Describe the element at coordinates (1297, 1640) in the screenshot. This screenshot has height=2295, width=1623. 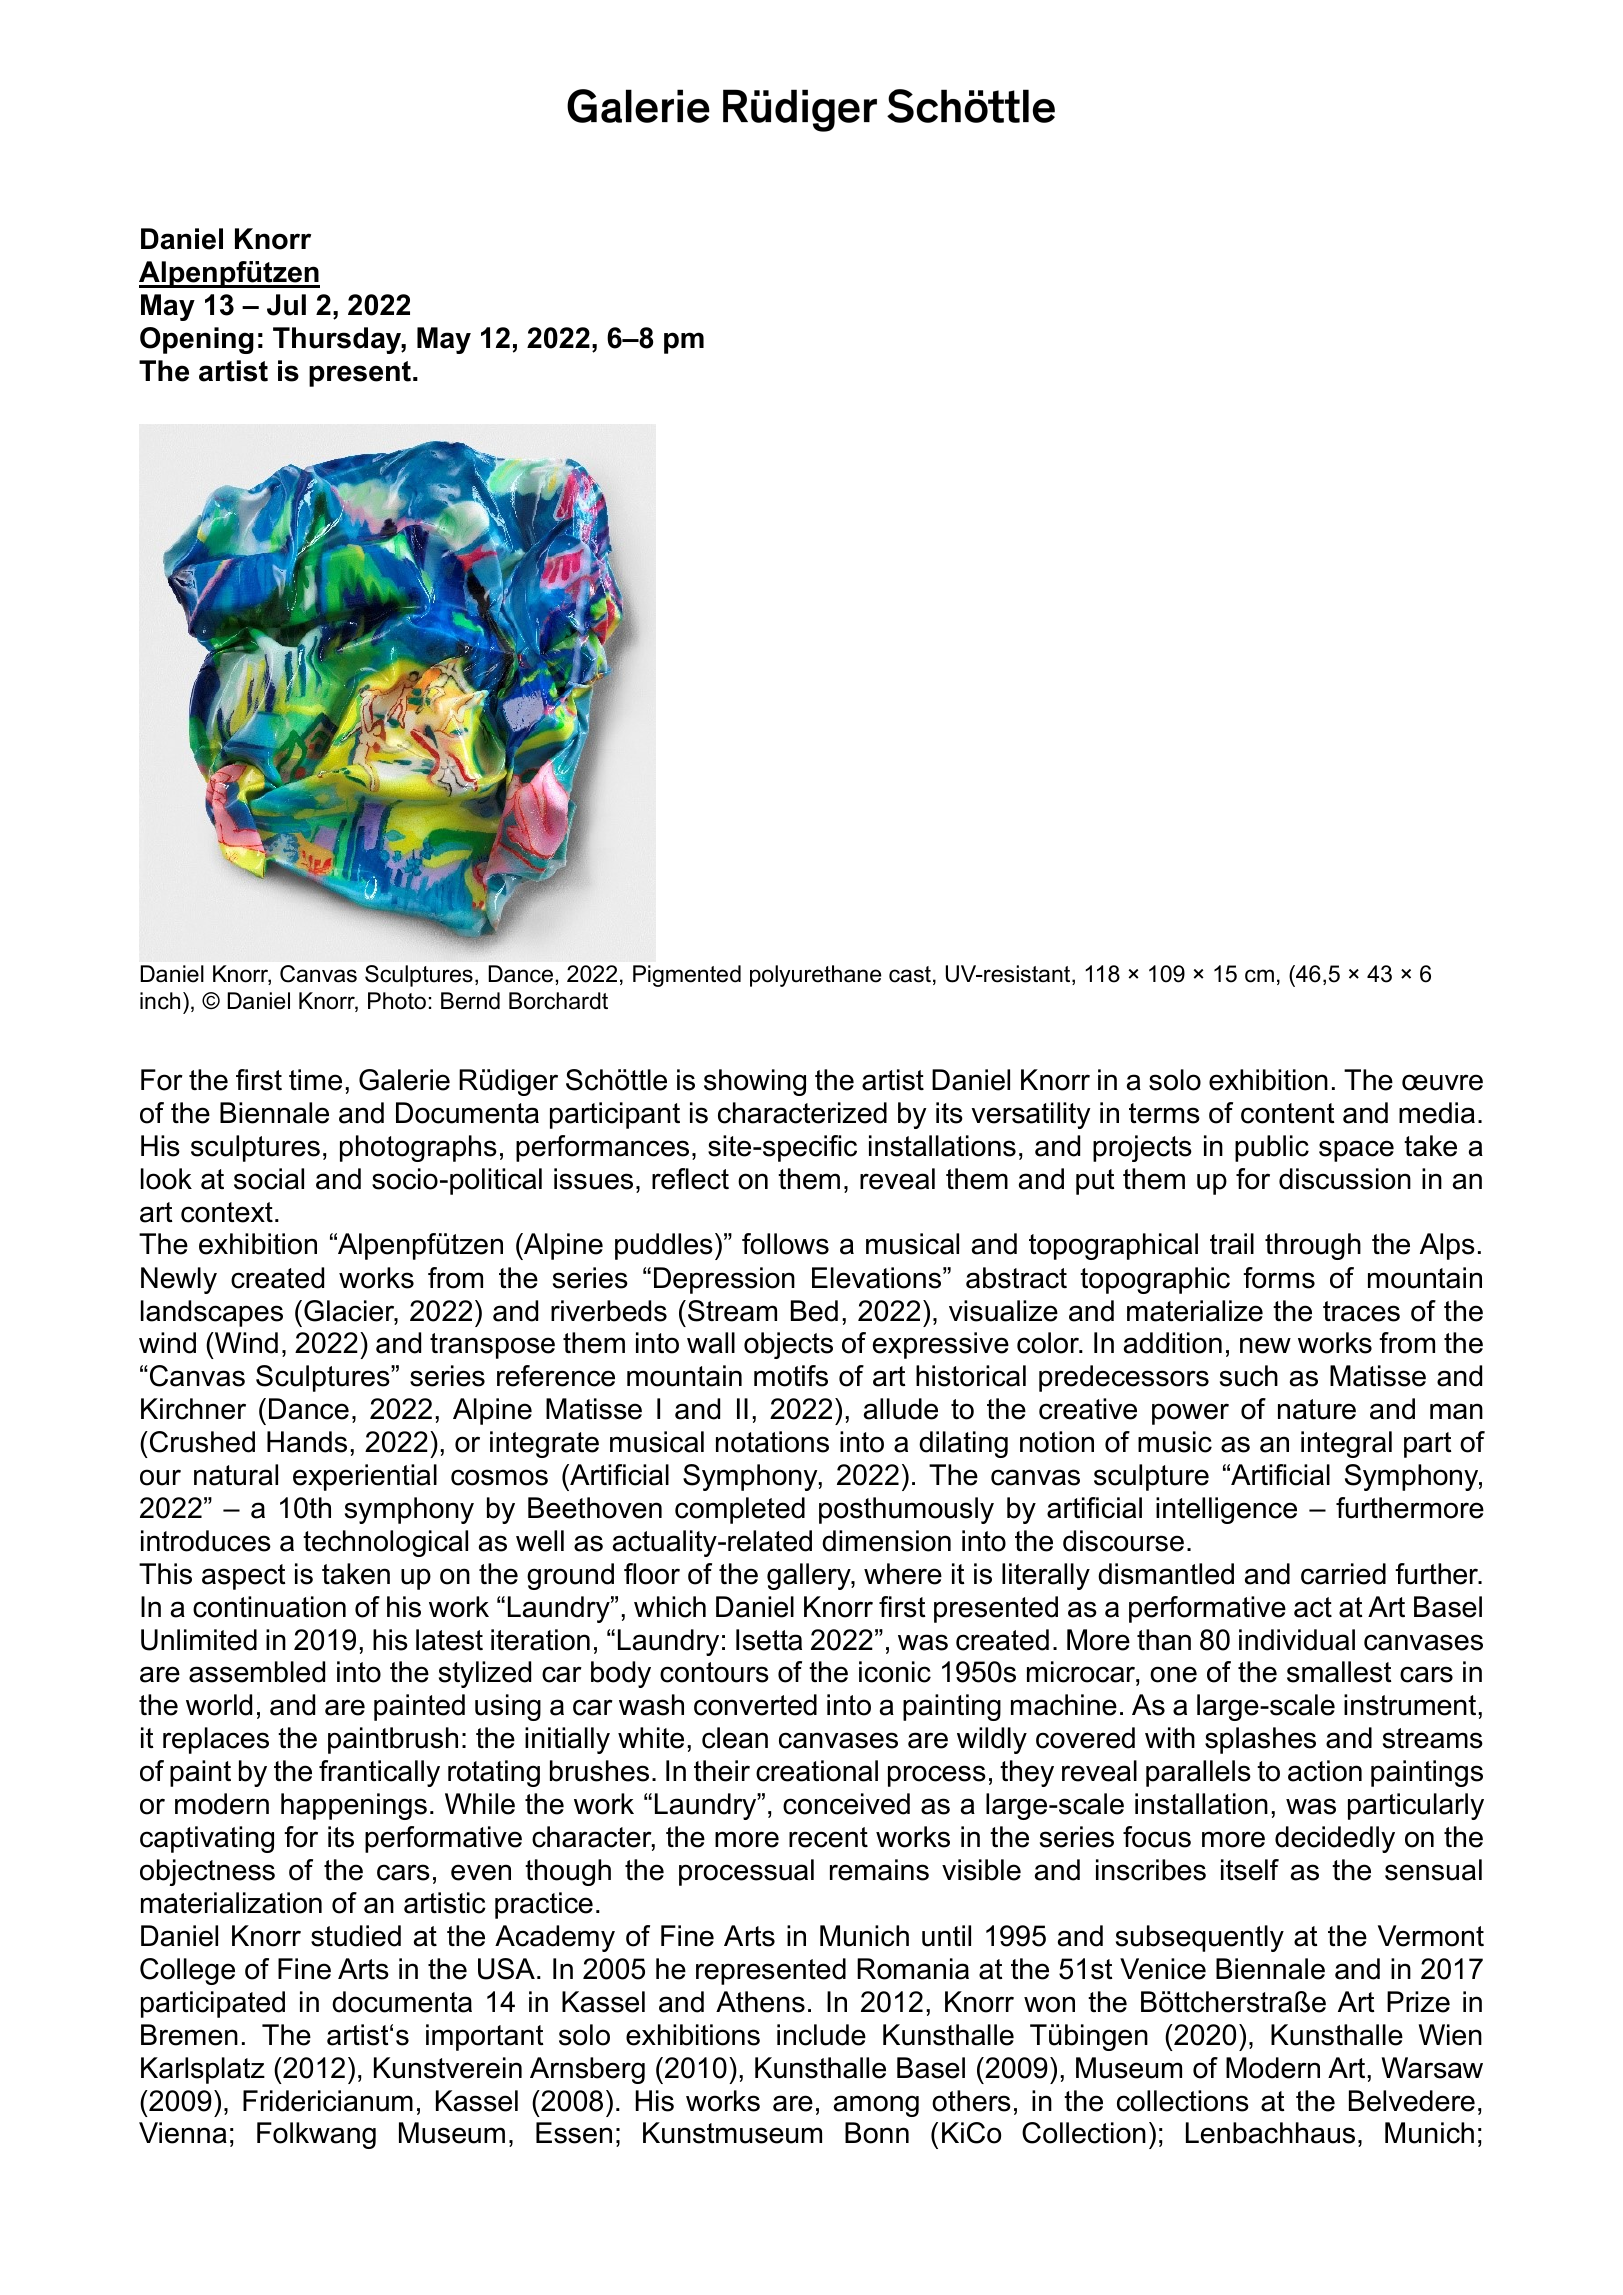
I see `individual` at that location.
